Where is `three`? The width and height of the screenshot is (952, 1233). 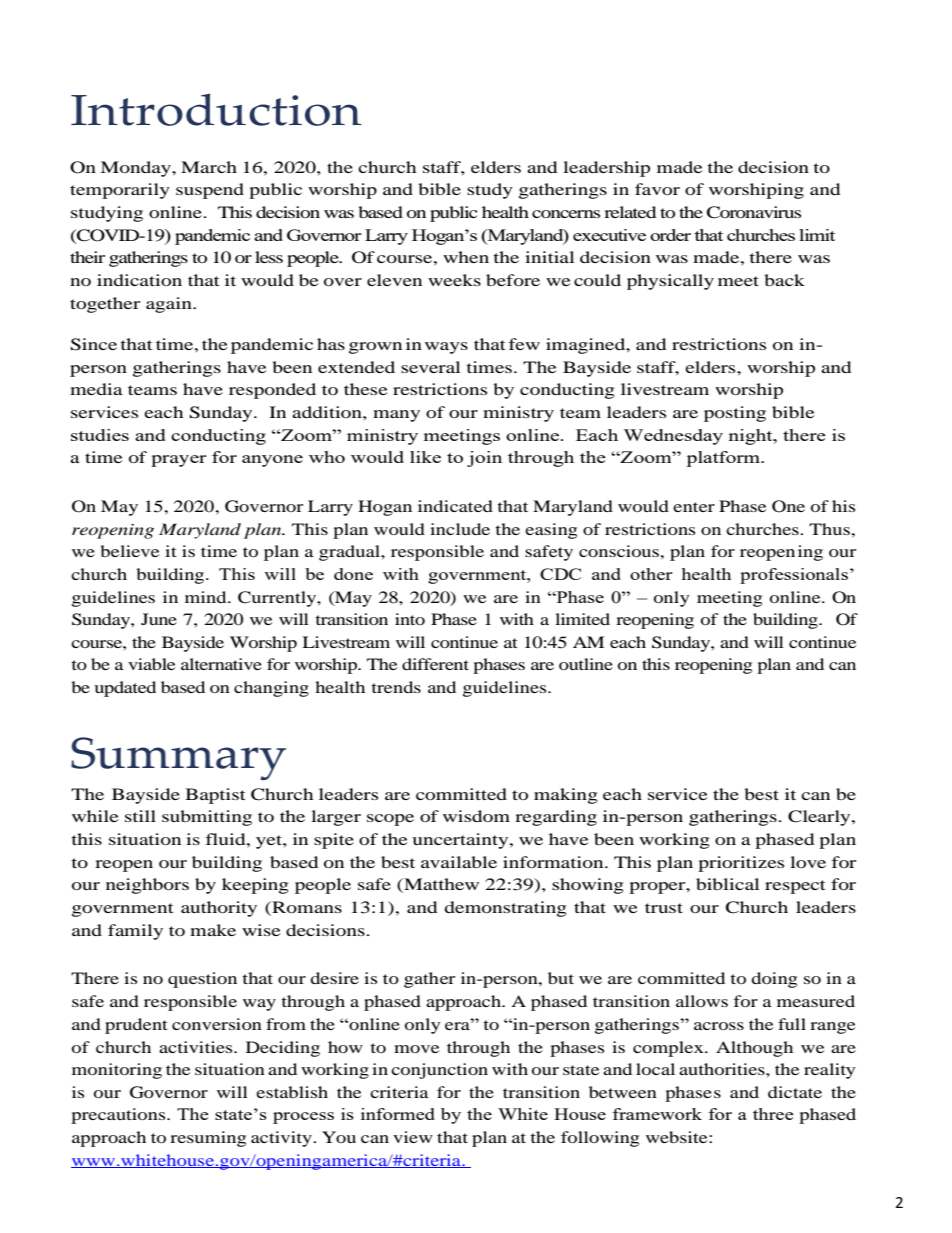 three is located at coordinates (773, 1114).
